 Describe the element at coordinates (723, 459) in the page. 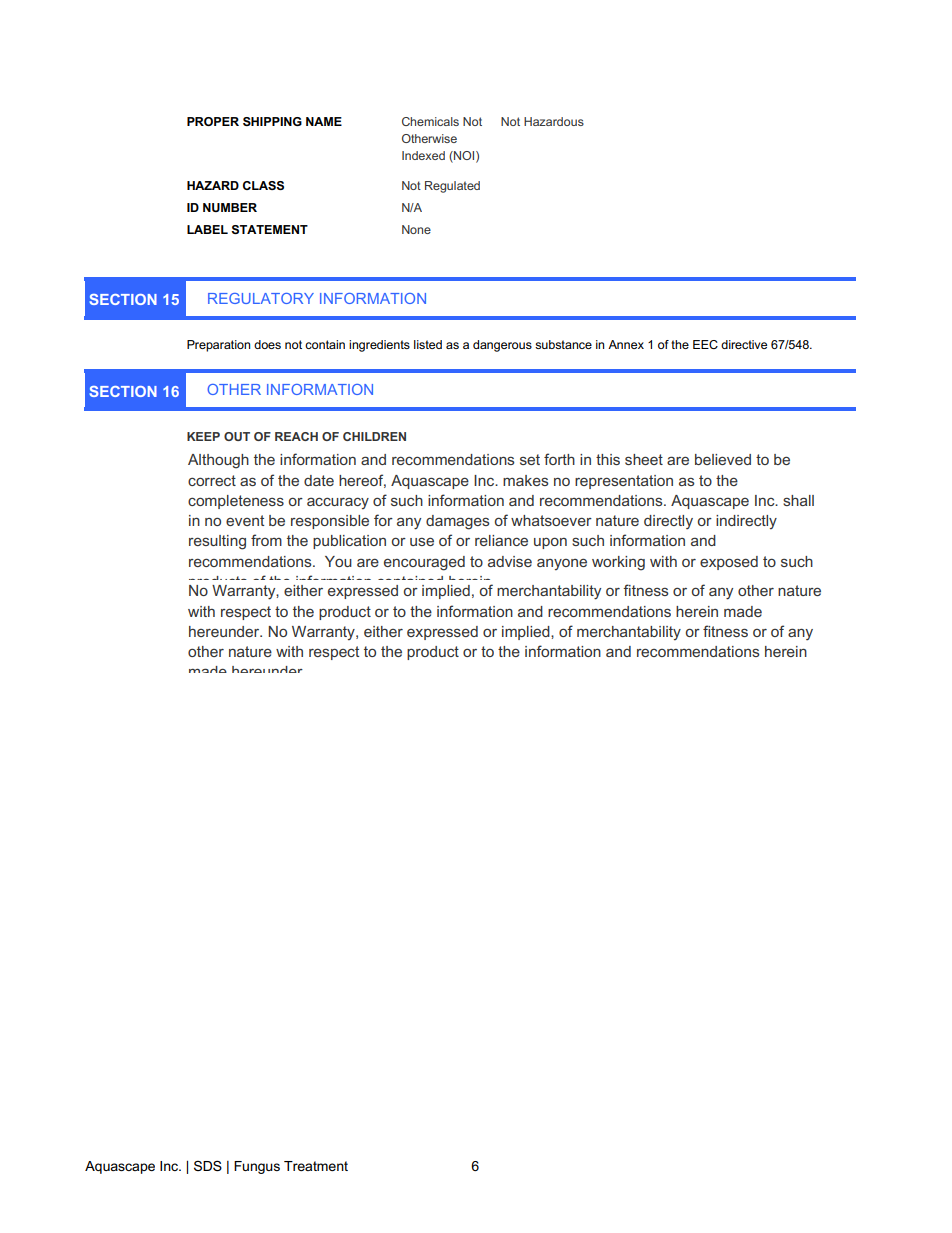

I see `believed` at that location.
